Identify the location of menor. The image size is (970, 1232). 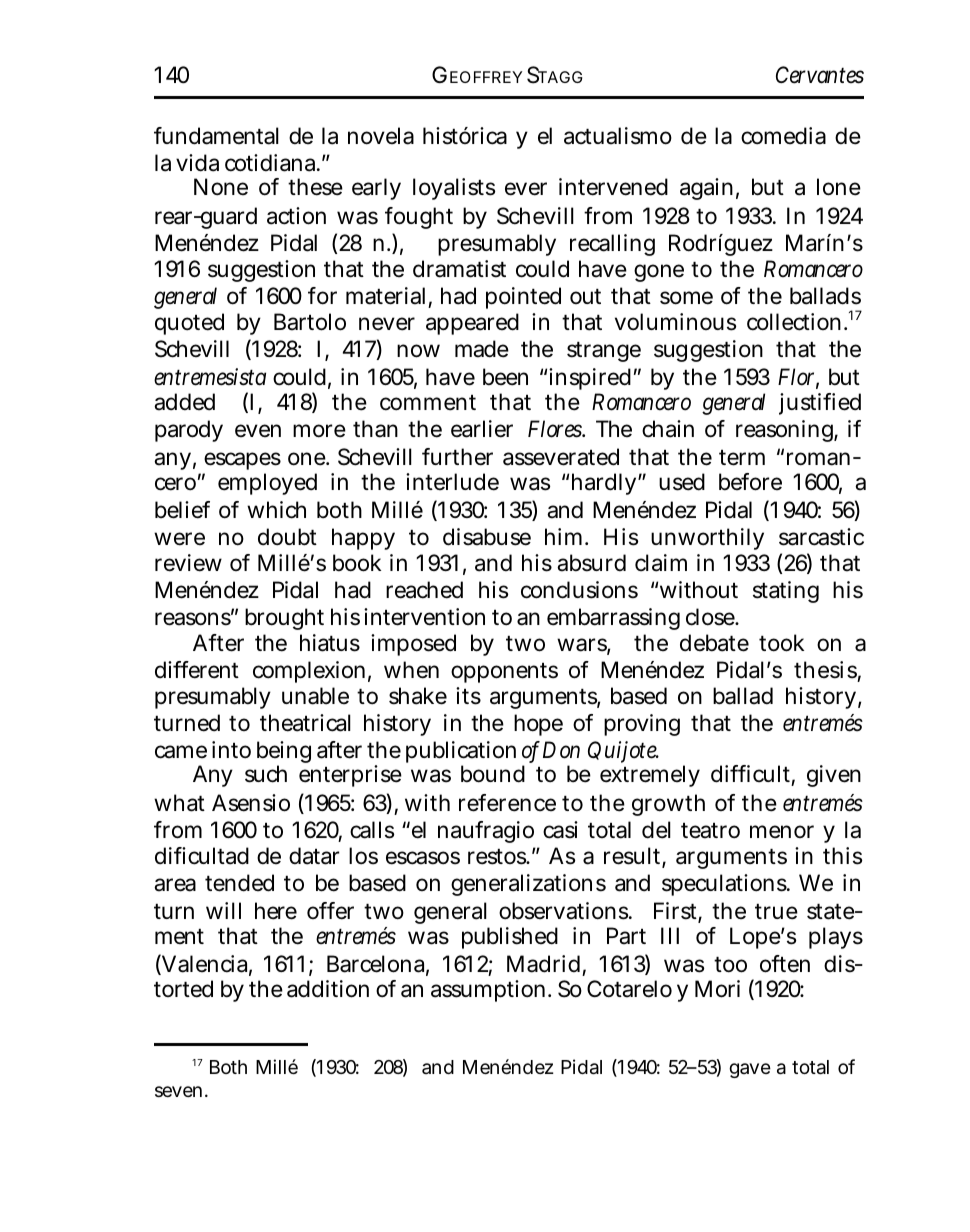
(782, 832).
